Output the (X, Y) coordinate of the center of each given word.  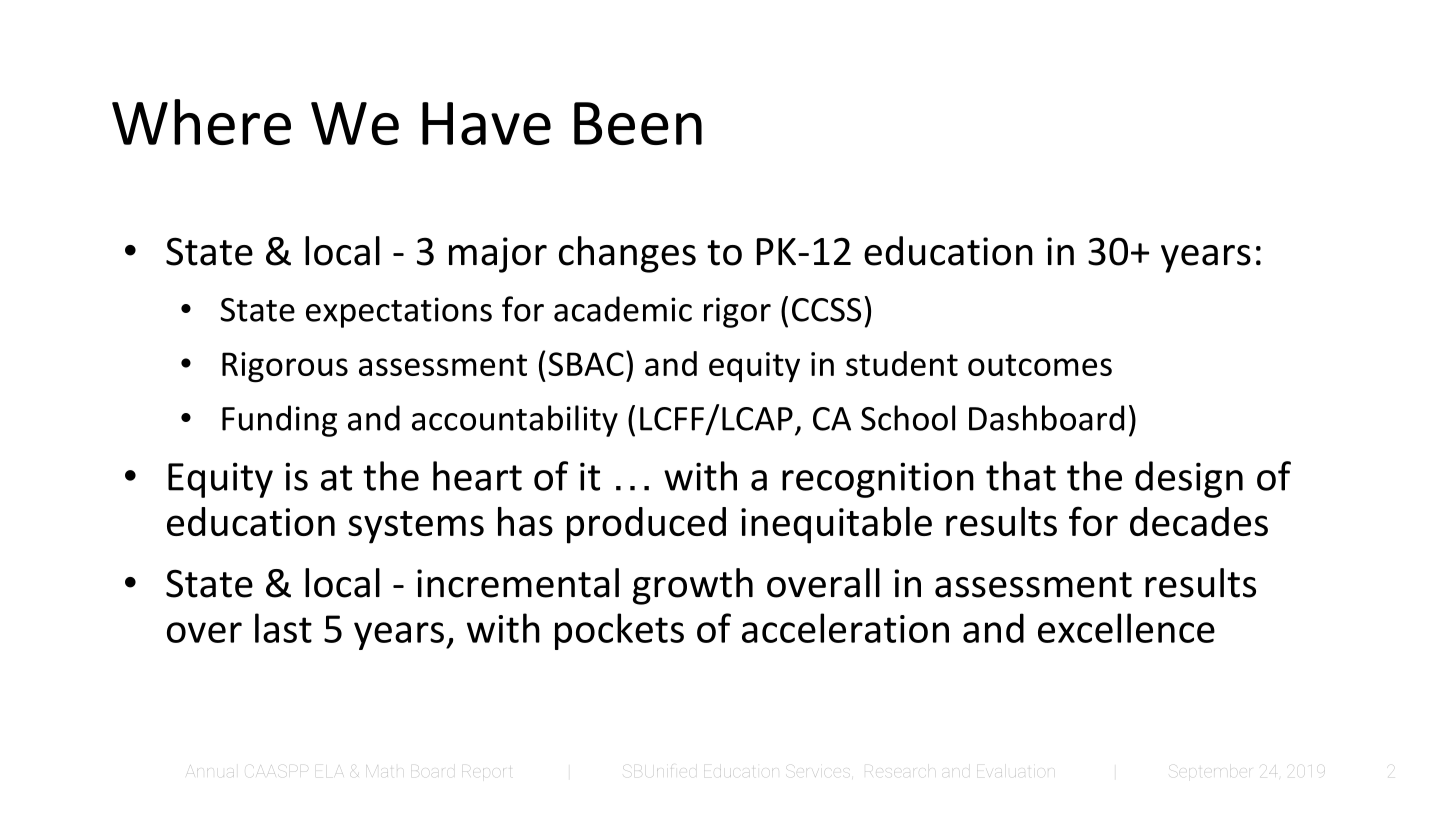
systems (416, 527)
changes (627, 254)
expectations (399, 312)
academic (623, 309)
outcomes (1040, 365)
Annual (212, 770)
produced (646, 525)
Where (201, 122)
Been (638, 123)
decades (1199, 521)
